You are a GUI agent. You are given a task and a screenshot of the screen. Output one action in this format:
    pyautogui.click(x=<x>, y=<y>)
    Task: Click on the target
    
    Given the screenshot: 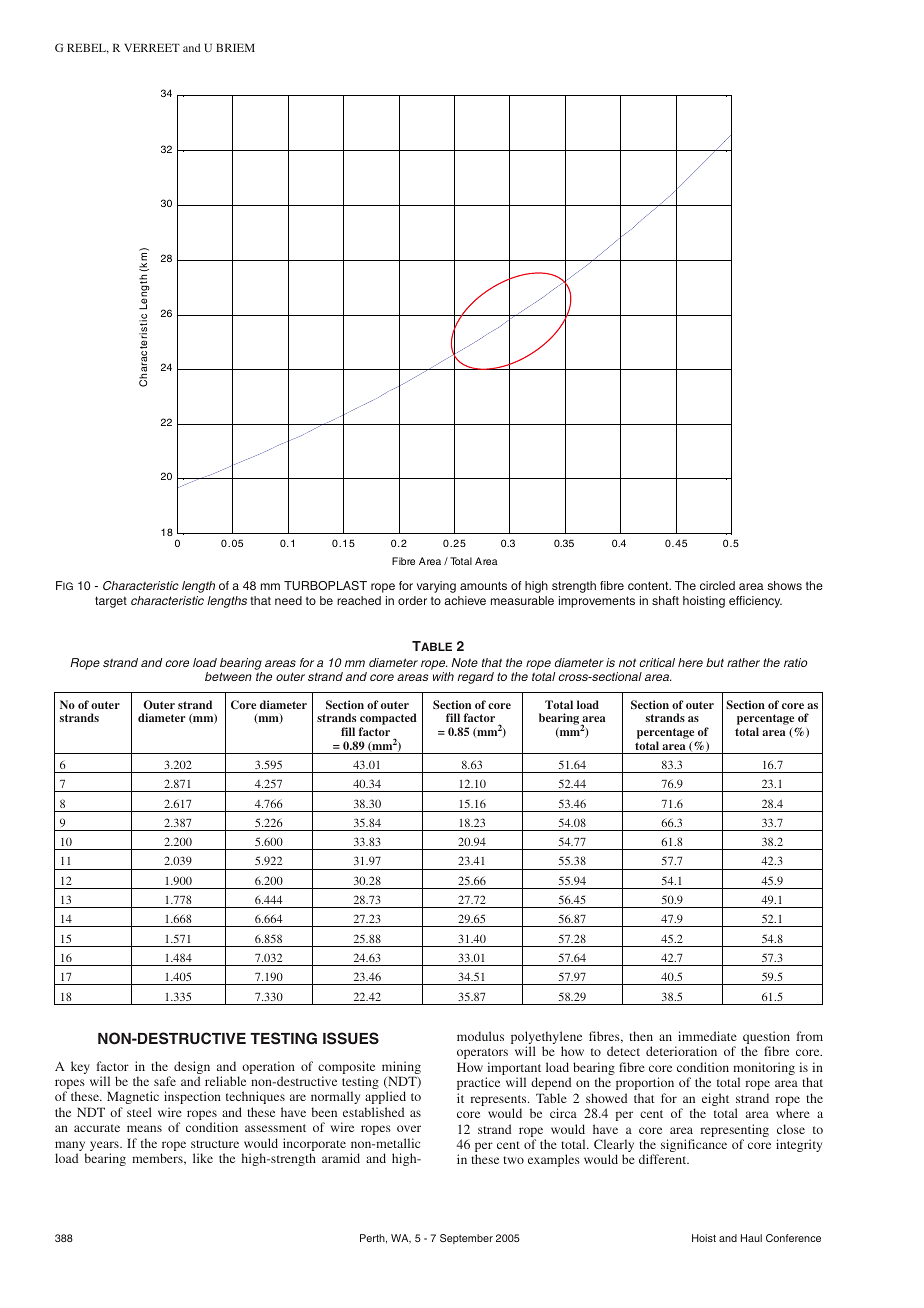 What is the action you would take?
    pyautogui.click(x=111, y=602)
